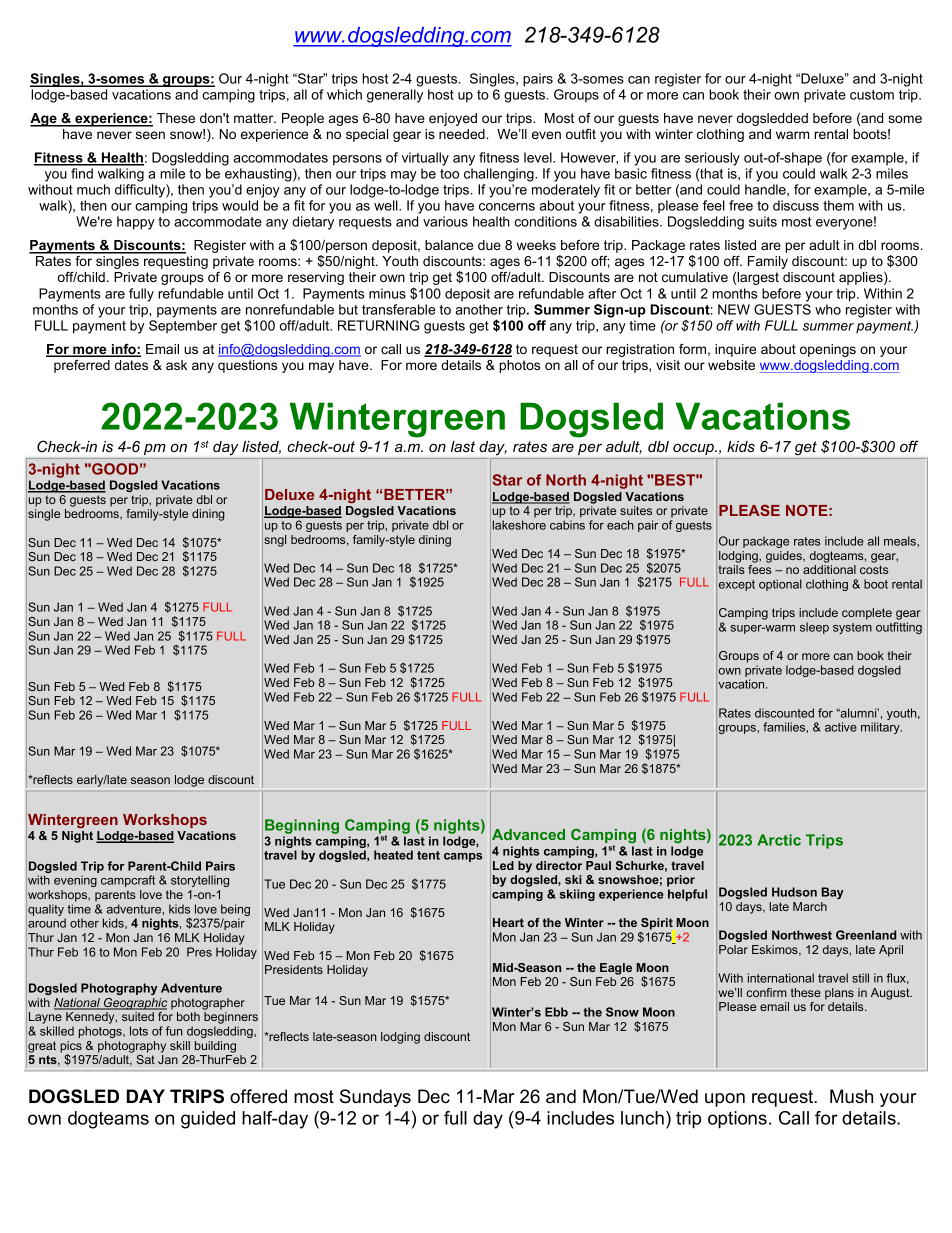 The width and height of the screenshot is (952, 1233). Describe the element at coordinates (150, 135) in the screenshot. I see `seen` at that location.
